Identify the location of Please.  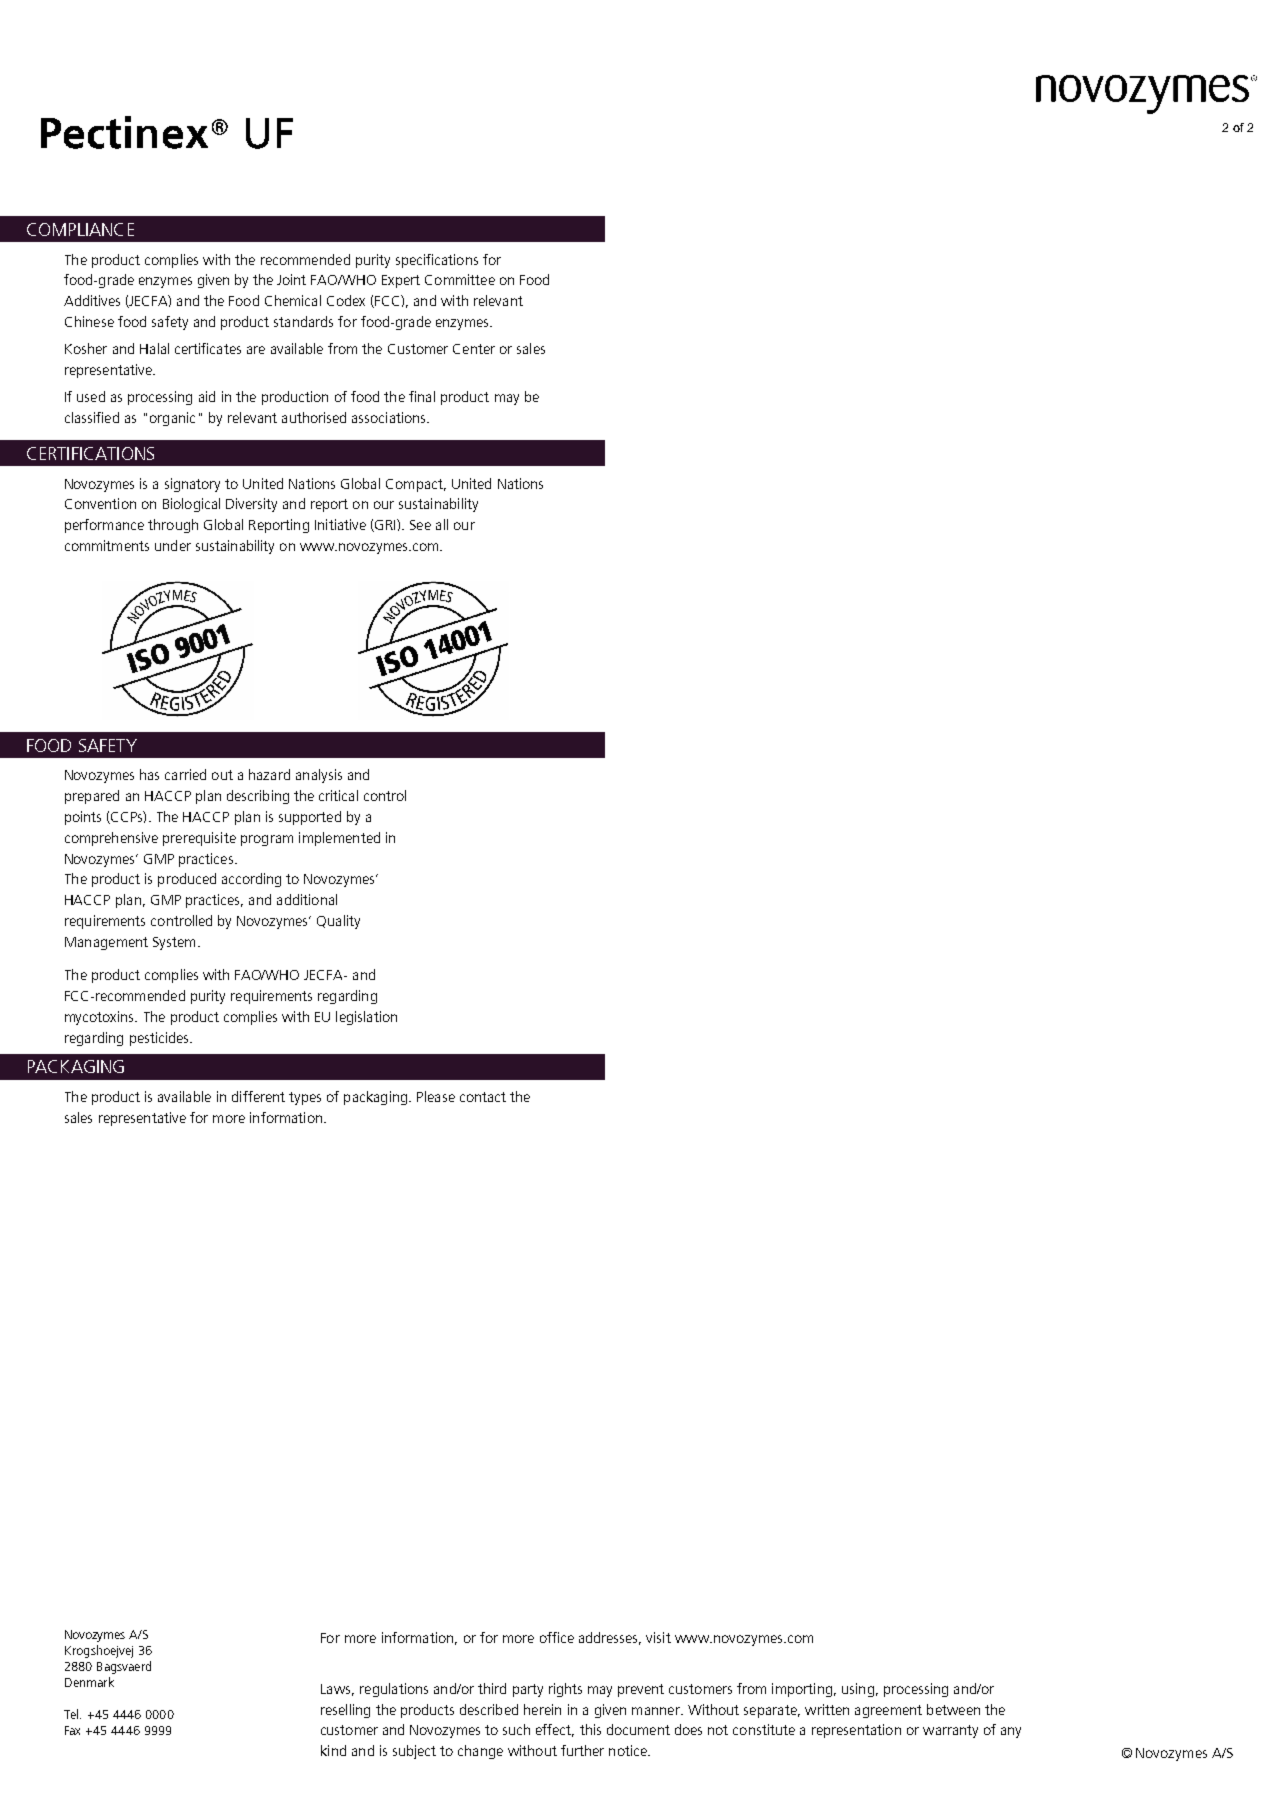
(436, 1096).
